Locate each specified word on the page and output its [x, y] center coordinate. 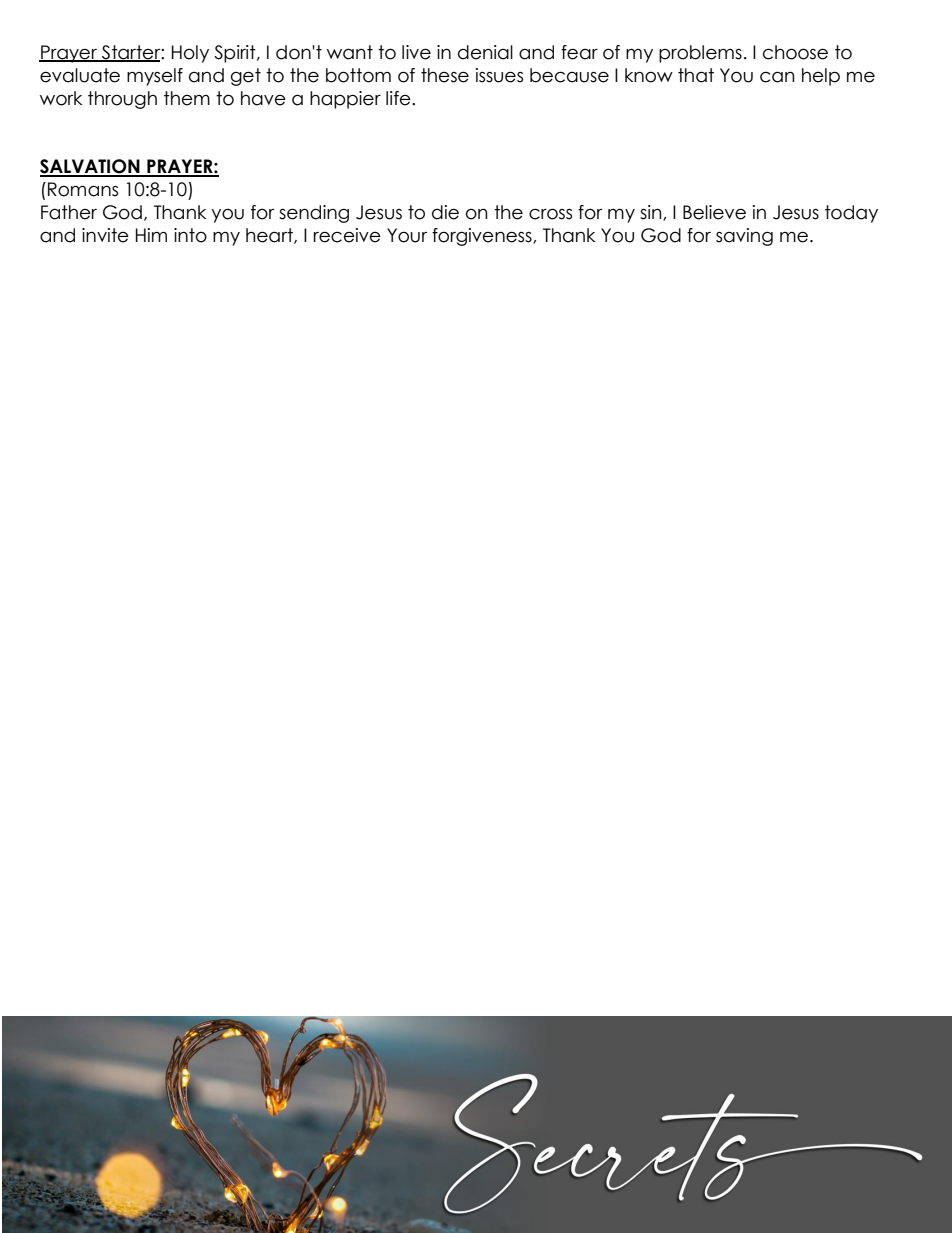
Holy [190, 54]
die [445, 212]
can [777, 77]
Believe [714, 212]
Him [151, 235]
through [122, 100]
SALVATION [91, 167]
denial [485, 52]
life [399, 98]
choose [795, 52]
